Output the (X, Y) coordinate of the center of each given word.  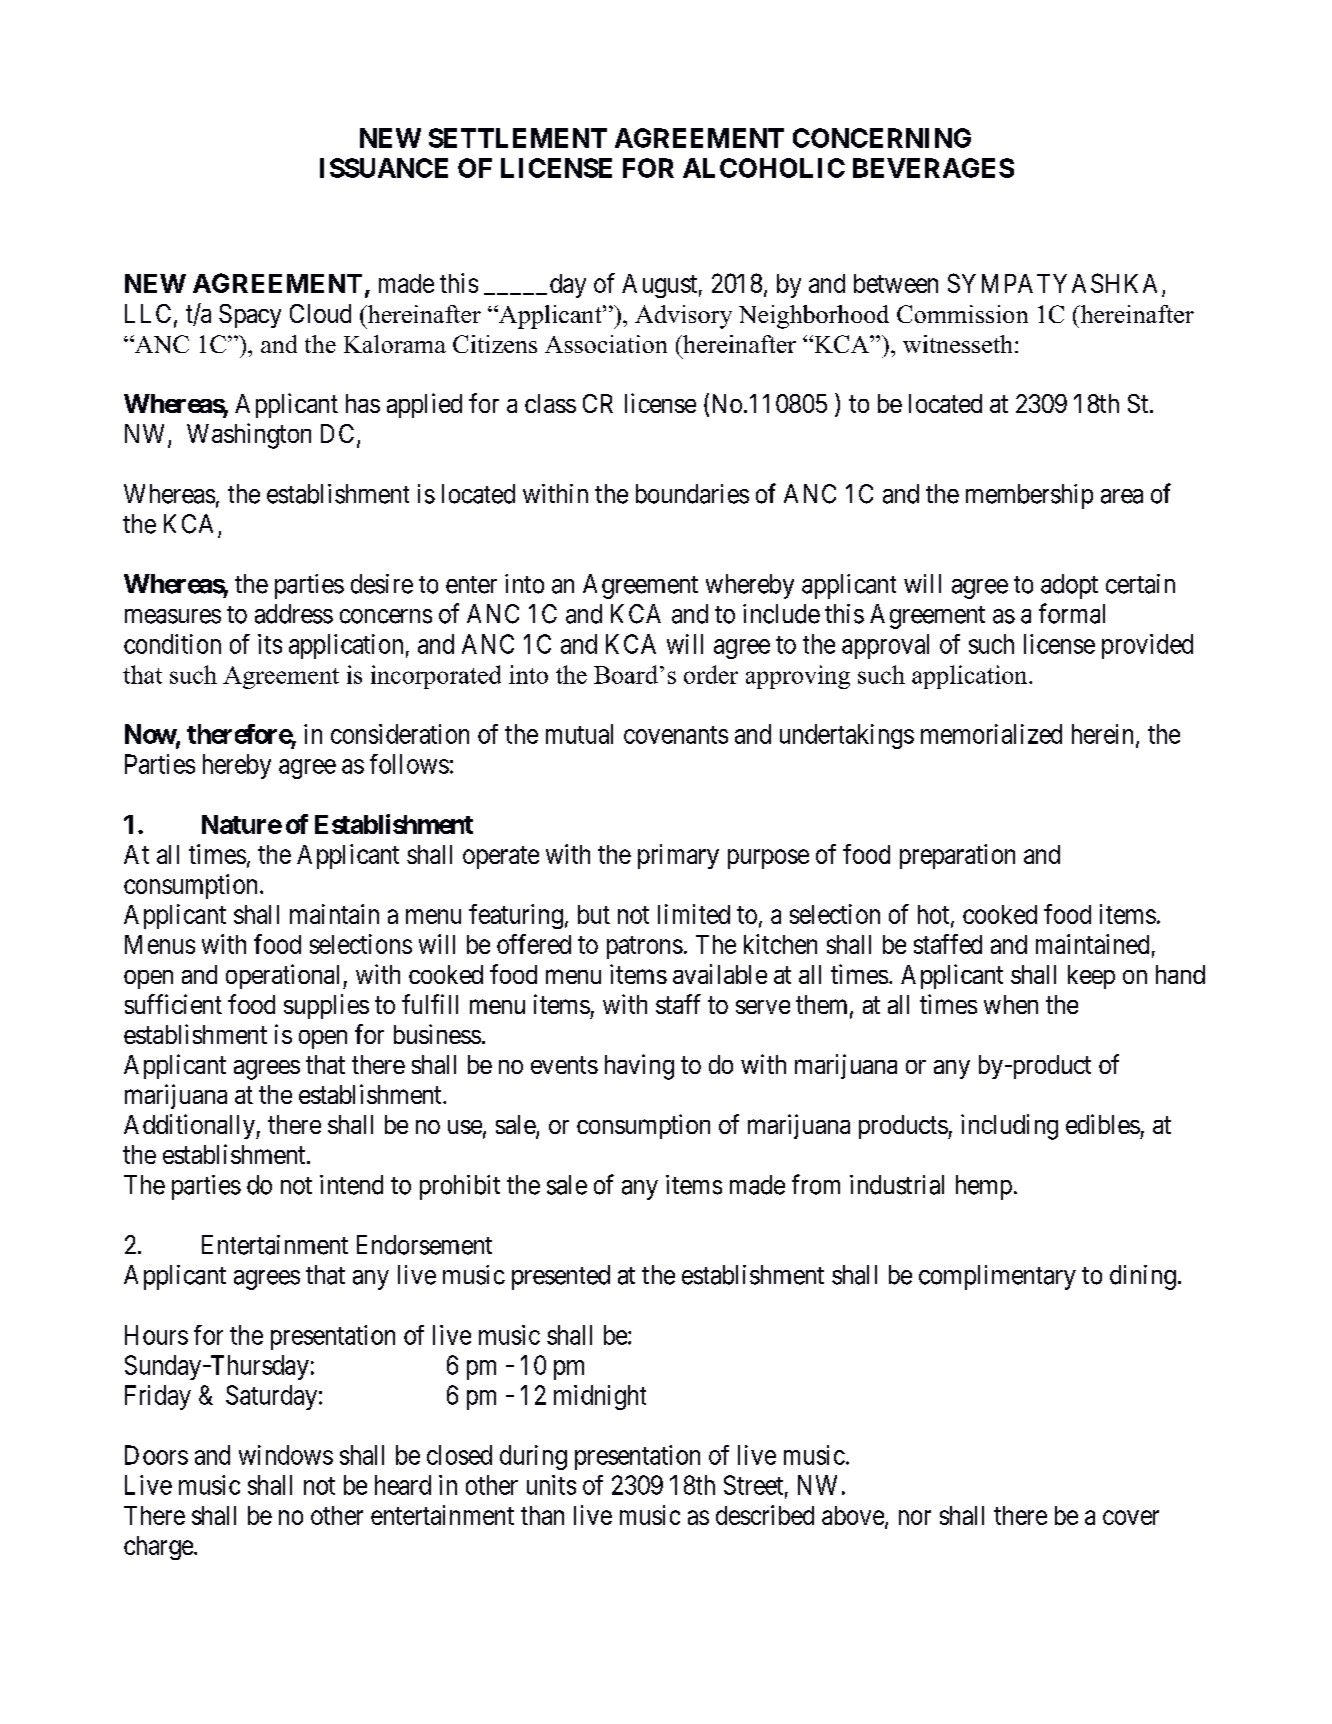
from (816, 1184)
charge (159, 1548)
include (781, 614)
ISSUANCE (384, 168)
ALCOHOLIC (764, 168)
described (765, 1515)
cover (1131, 1517)
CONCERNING (882, 138)
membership (1029, 496)
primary (678, 856)
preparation (957, 856)
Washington (249, 436)
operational (285, 976)
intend (351, 1185)
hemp (984, 1187)
